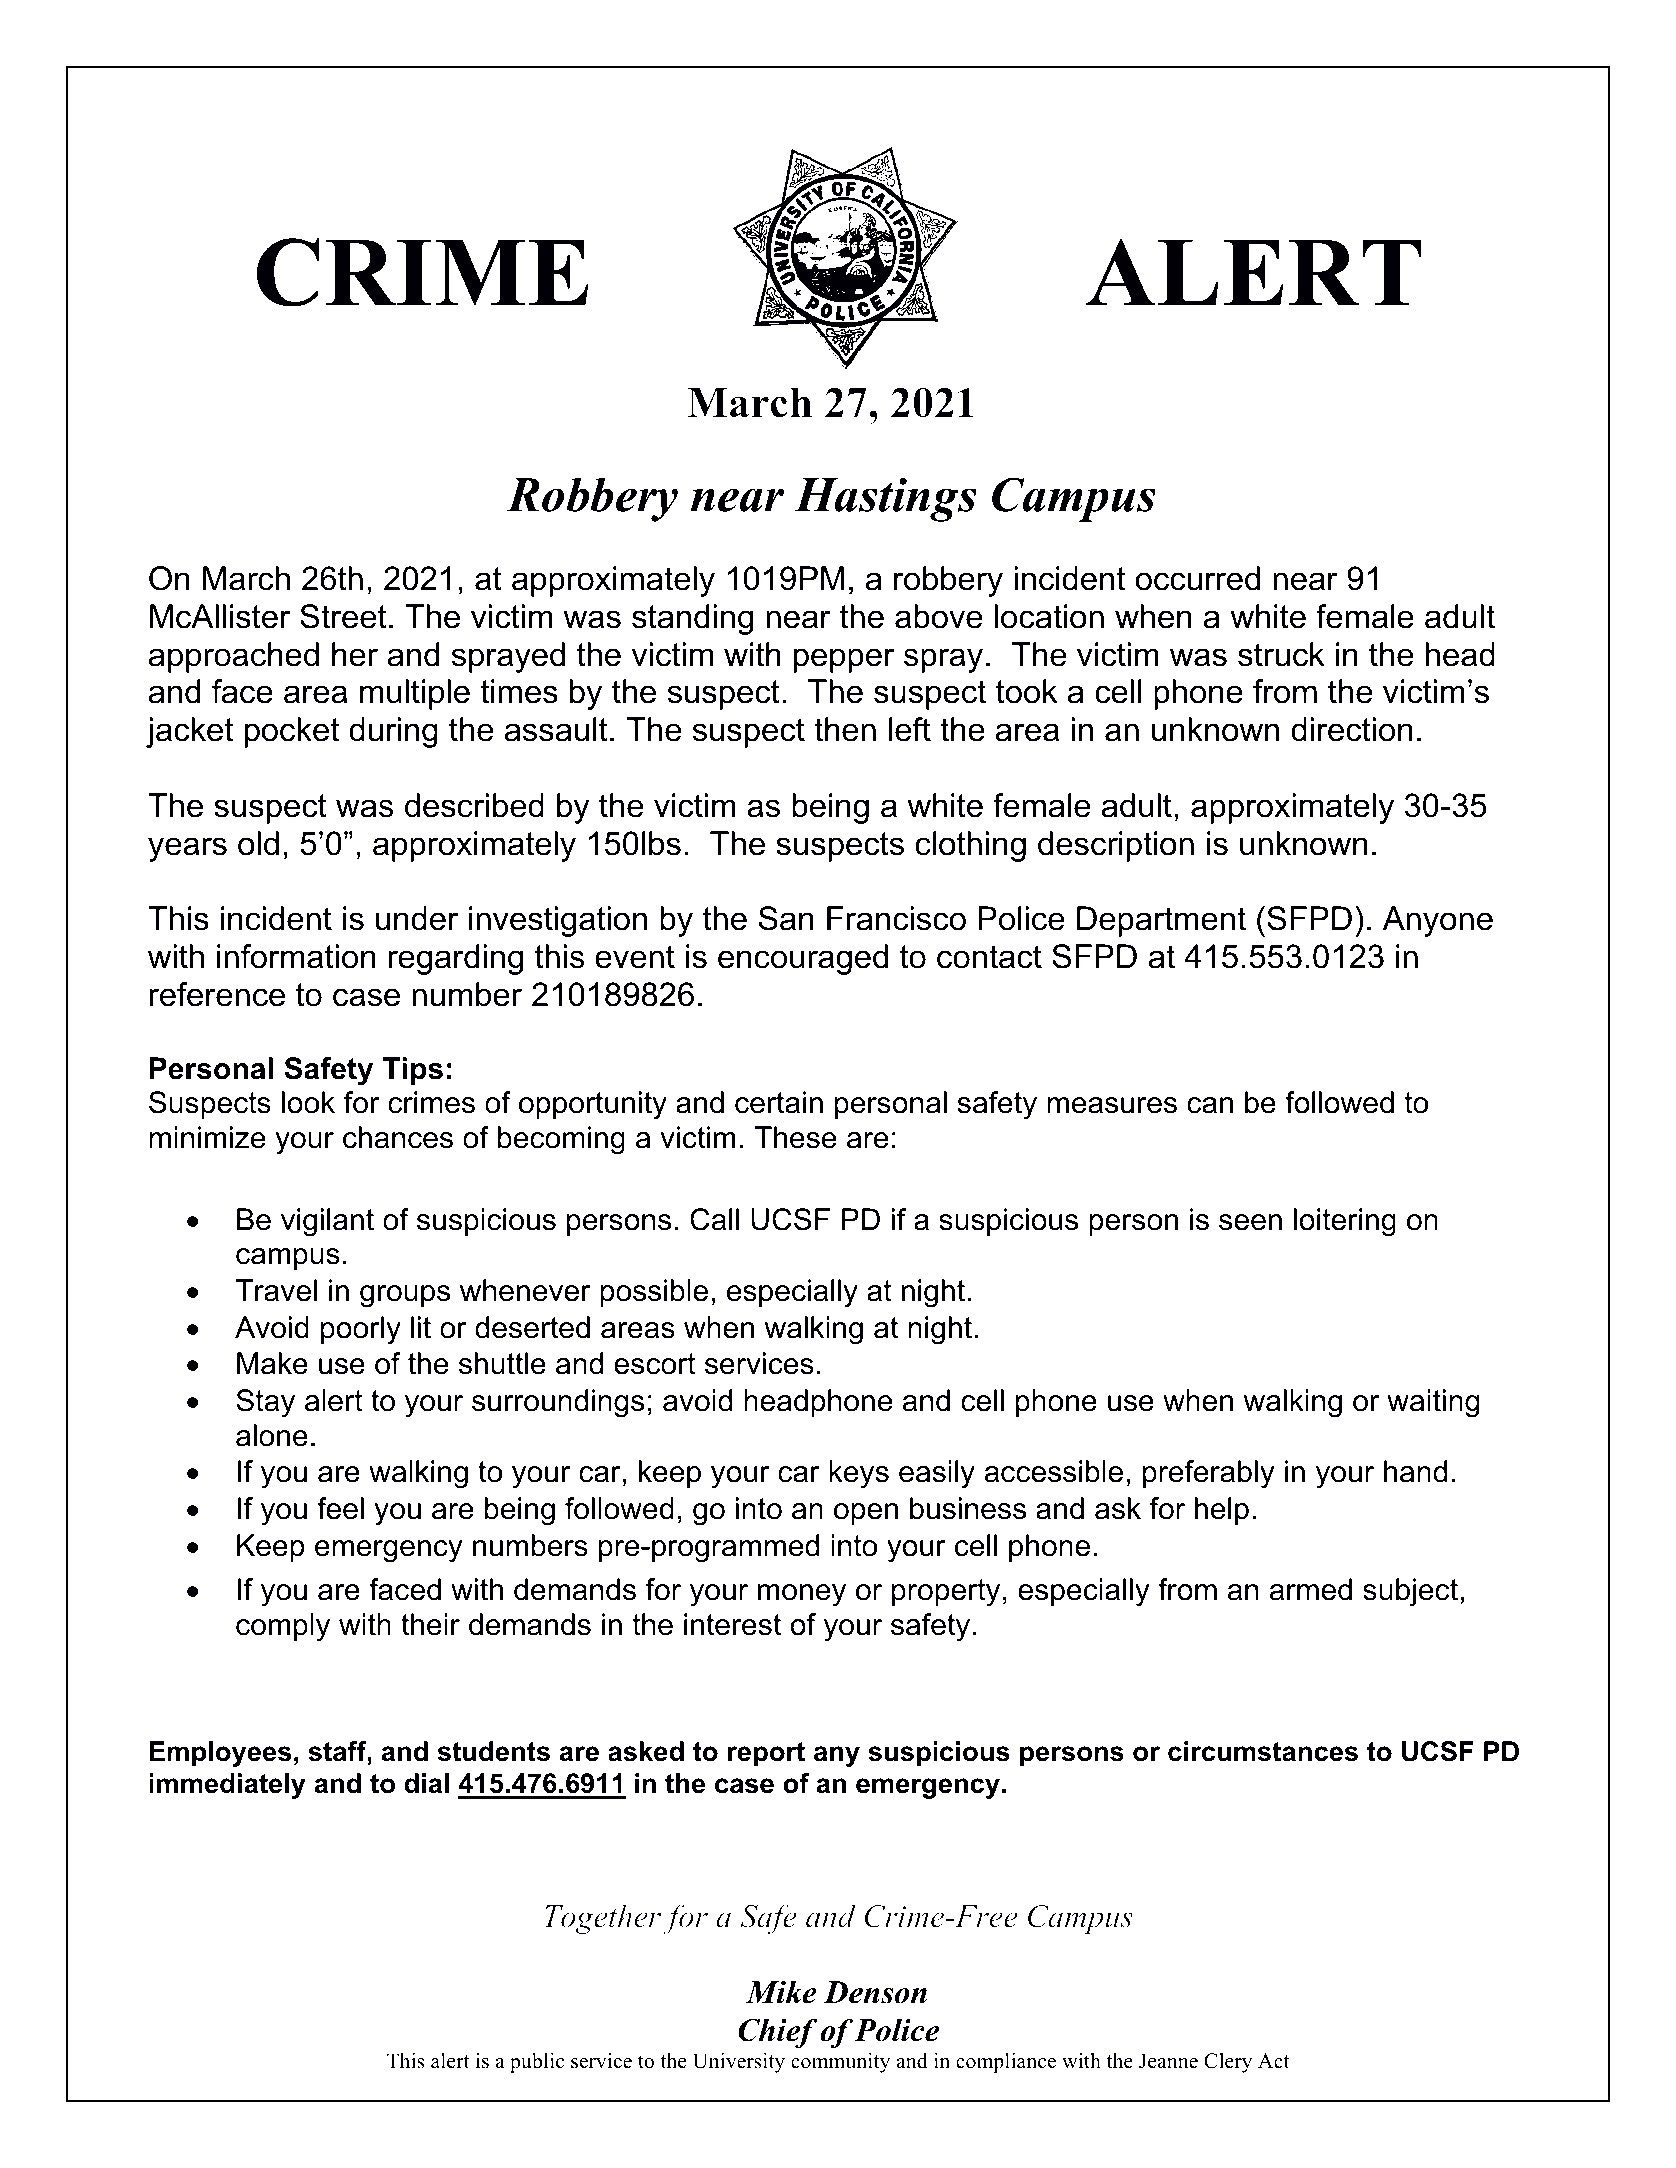 Image resolution: width=1676 pixels, height=2168 pixels. What do you see at coordinates (220, 1754) in the image?
I see `Employees` at bounding box center [220, 1754].
